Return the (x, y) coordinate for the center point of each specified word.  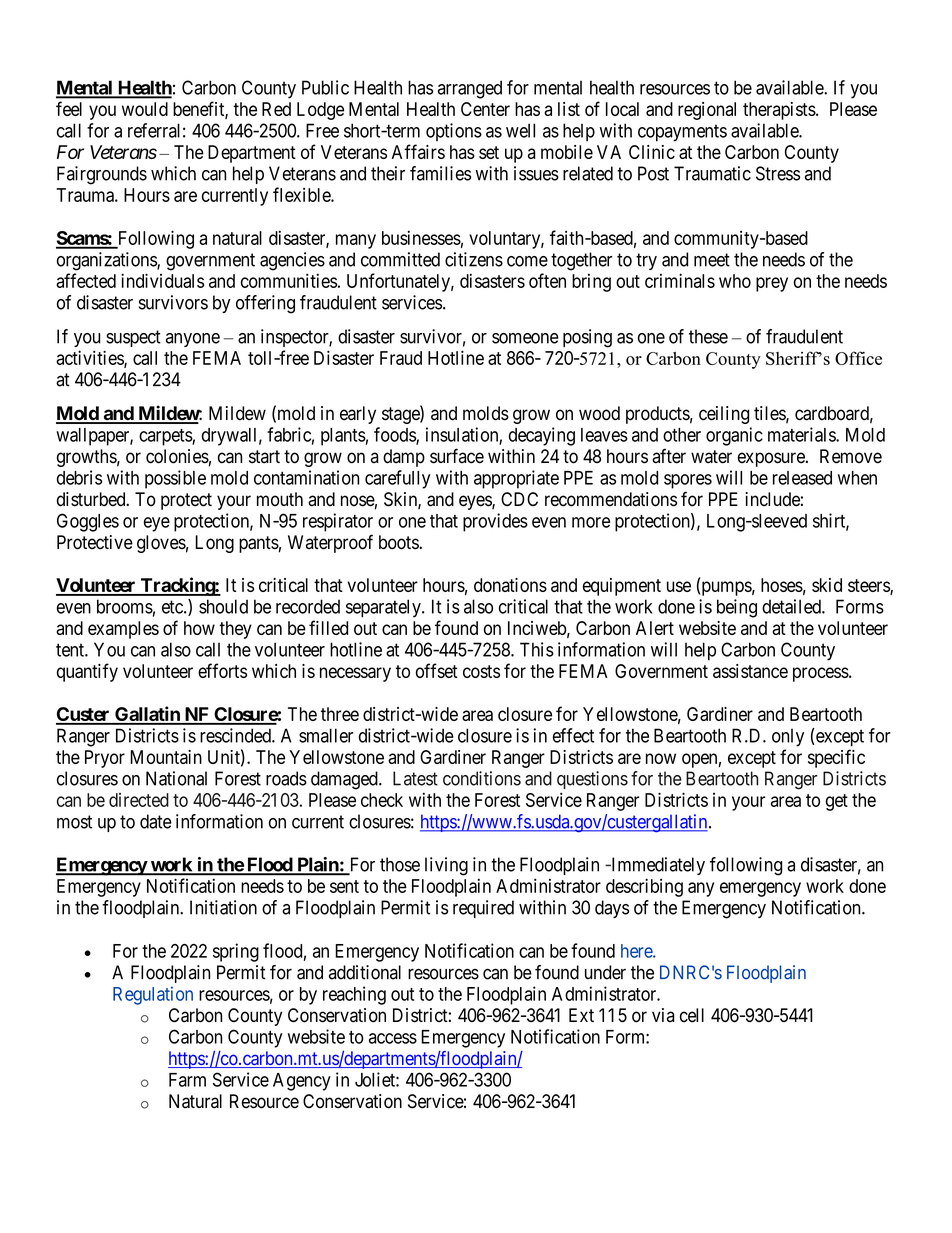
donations (510, 585)
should (223, 606)
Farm (187, 1080)
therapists (779, 111)
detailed (792, 606)
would (145, 109)
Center (485, 109)
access (393, 1038)
